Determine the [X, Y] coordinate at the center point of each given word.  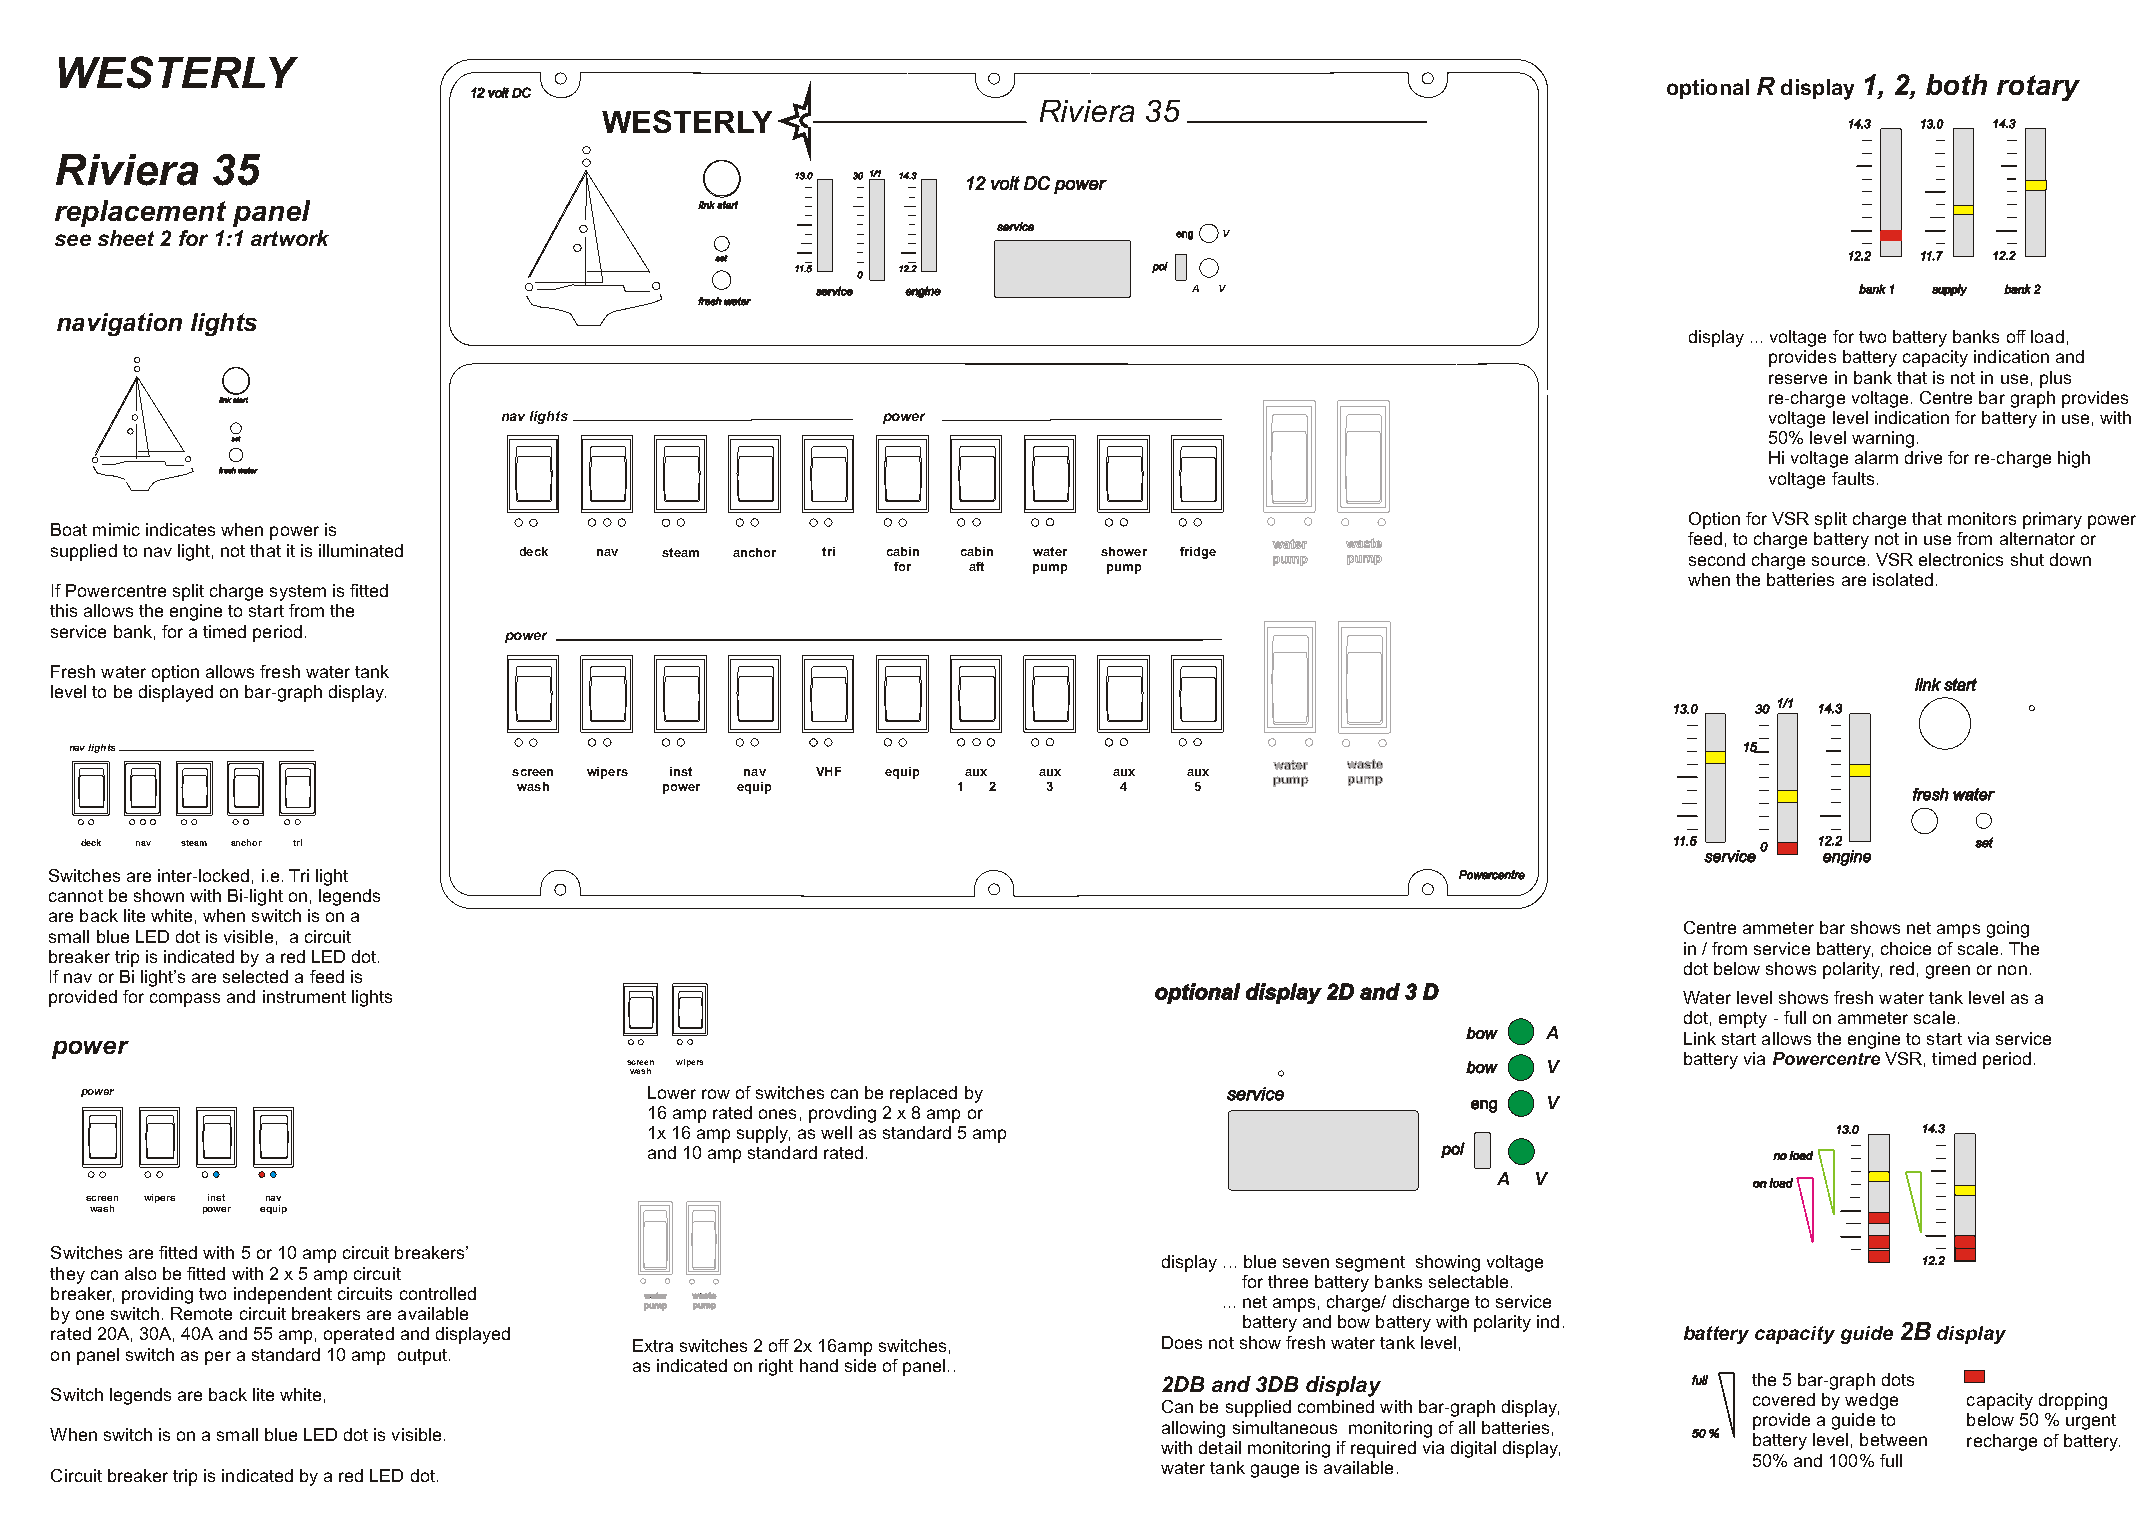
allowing [1193, 1429]
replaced [923, 1094]
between [1893, 1439]
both [1956, 84]
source [1838, 561]
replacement [140, 213]
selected [255, 976]
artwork [290, 238]
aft [976, 566]
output [422, 1357]
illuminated [361, 550]
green [1948, 972]
